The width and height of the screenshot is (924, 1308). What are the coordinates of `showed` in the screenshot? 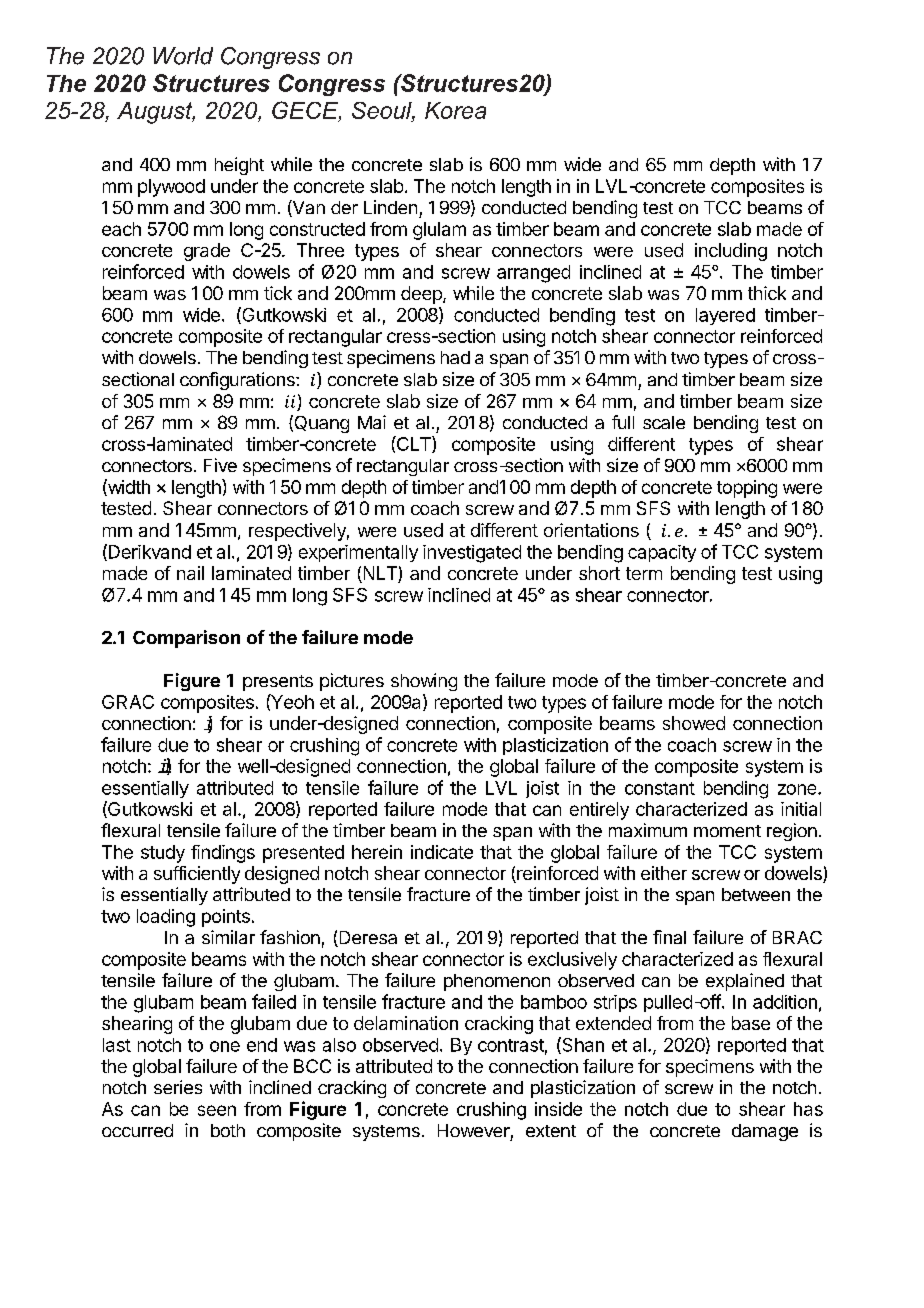 It's located at (694, 723).
